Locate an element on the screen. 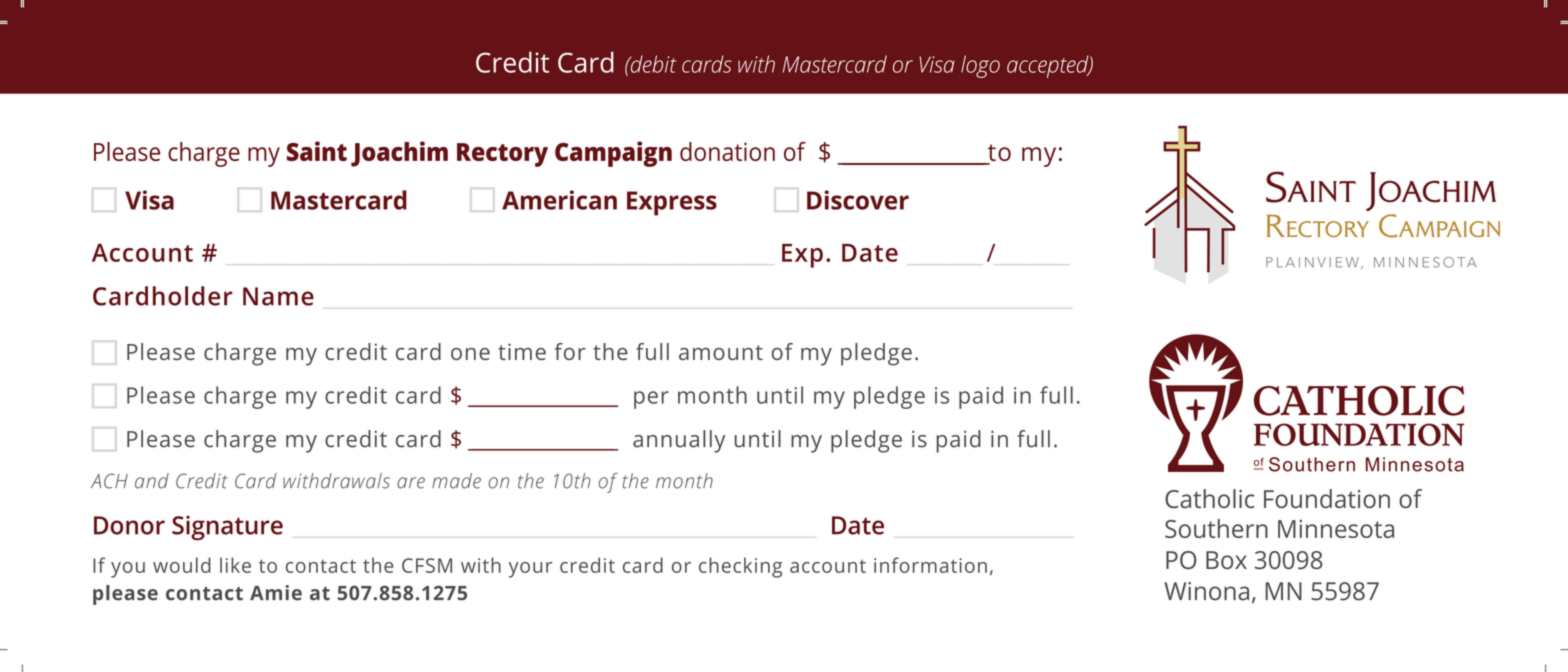 The image size is (1568, 672). Catholic is located at coordinates (1210, 498).
